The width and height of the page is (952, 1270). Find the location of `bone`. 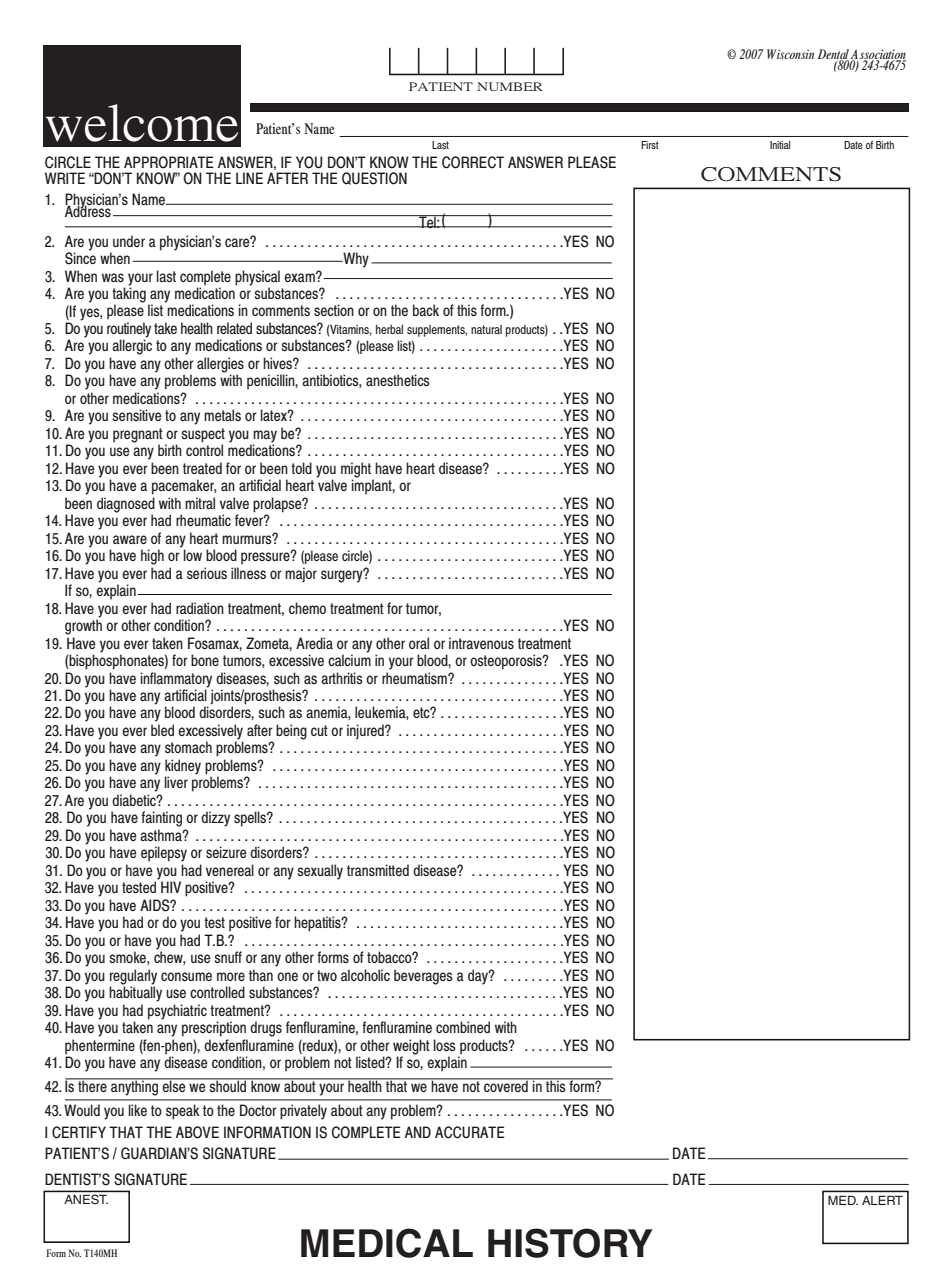

bone is located at coordinates (205, 660).
